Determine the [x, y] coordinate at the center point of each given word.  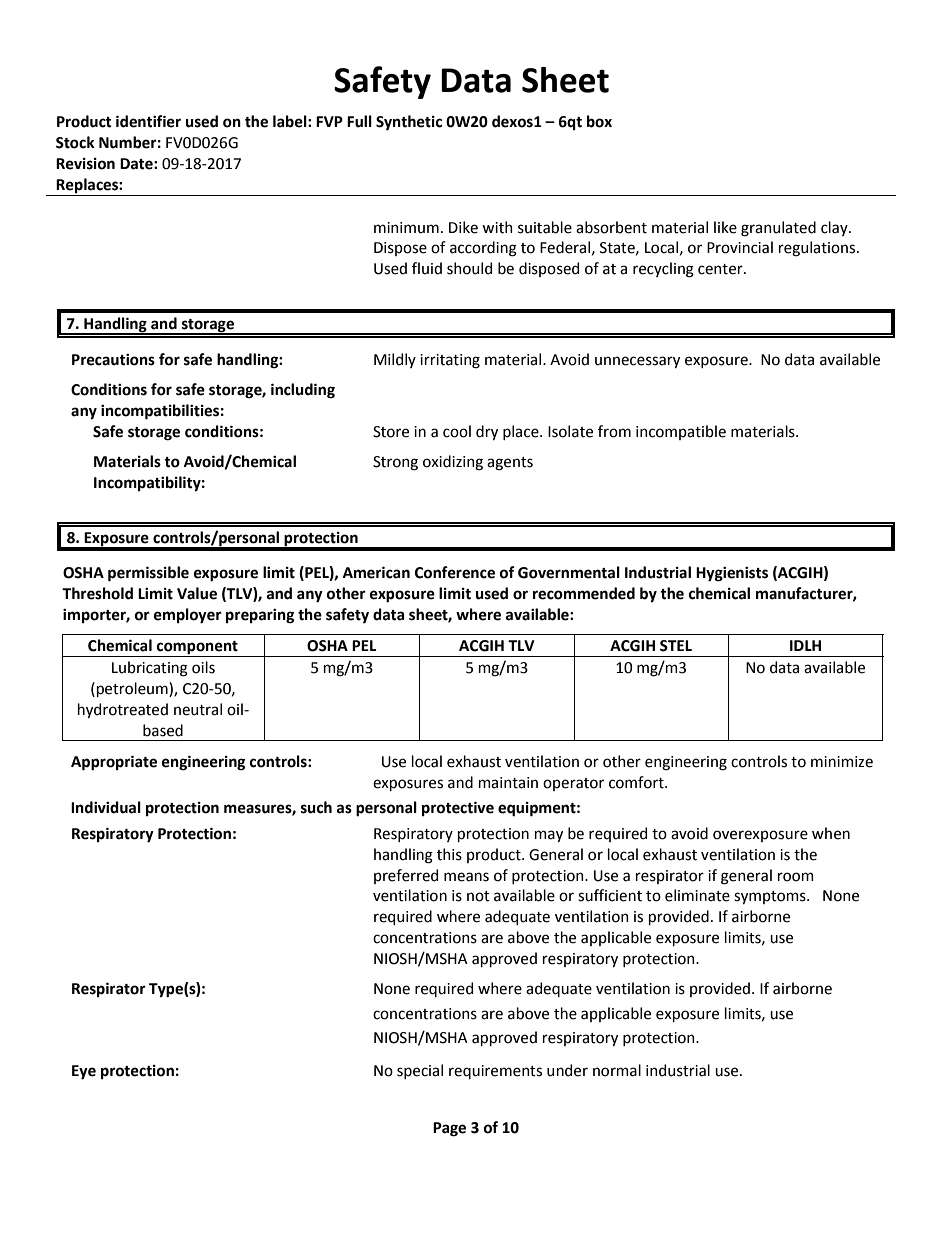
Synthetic [409, 122]
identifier [148, 121]
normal [617, 1070]
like [725, 227]
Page [449, 1129]
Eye [84, 1072]
